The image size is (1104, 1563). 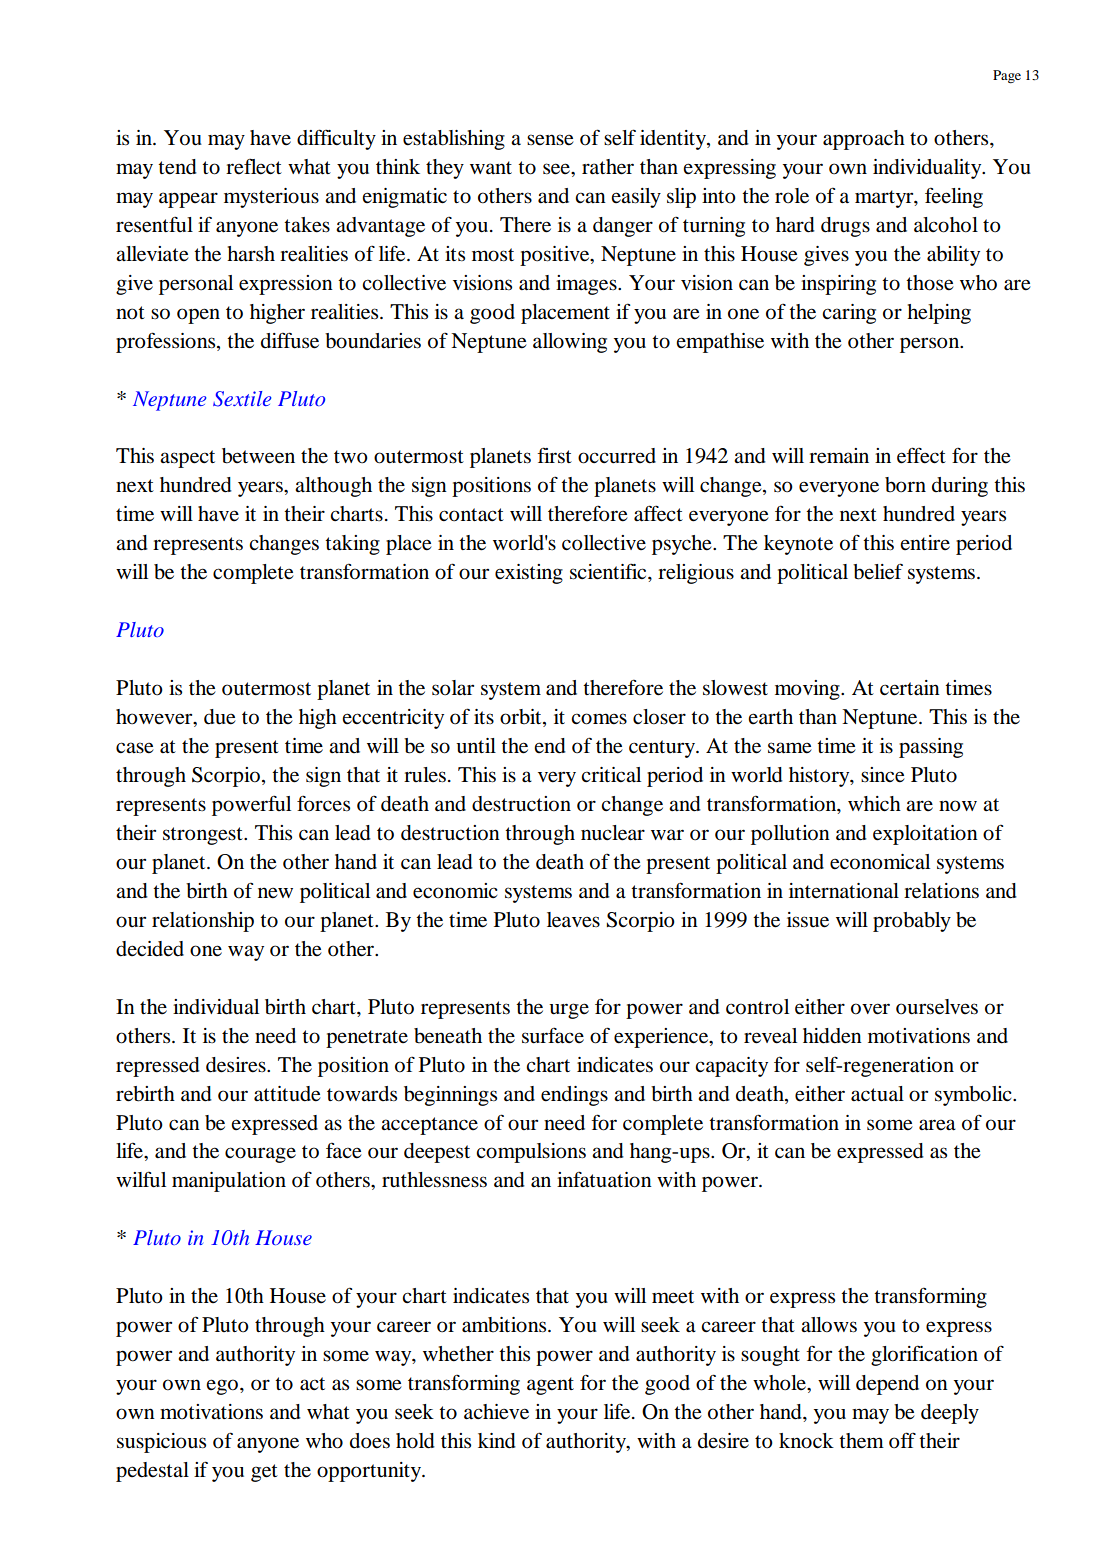 I want to click on sense, so click(x=550, y=140).
